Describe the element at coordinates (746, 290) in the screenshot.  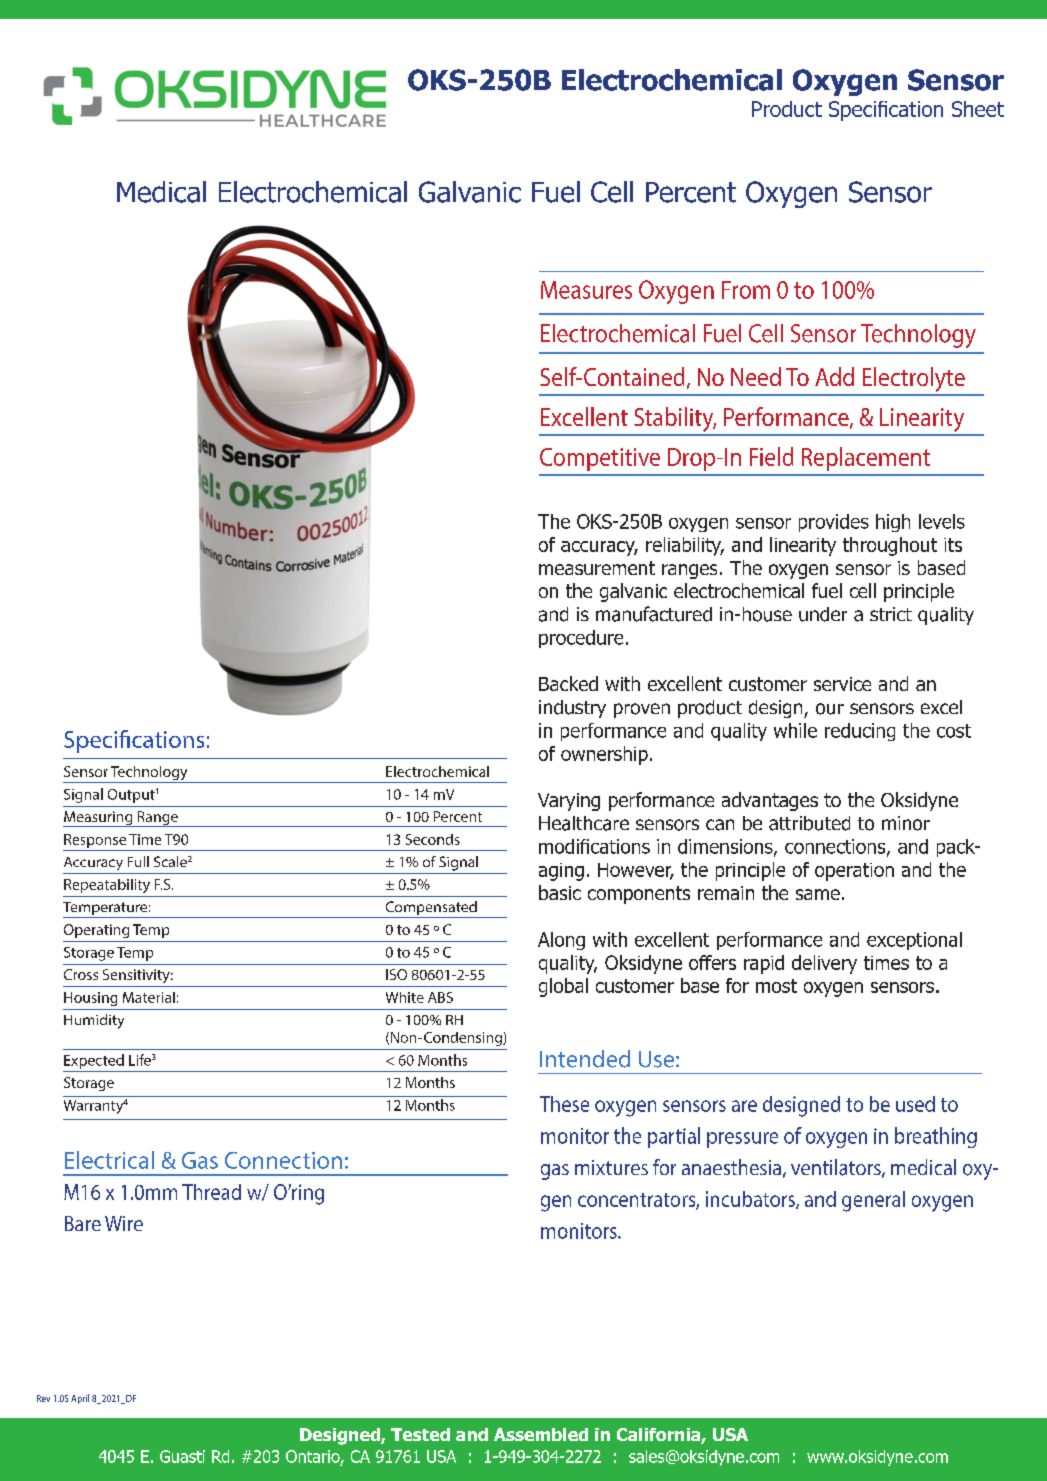
I see `From` at that location.
